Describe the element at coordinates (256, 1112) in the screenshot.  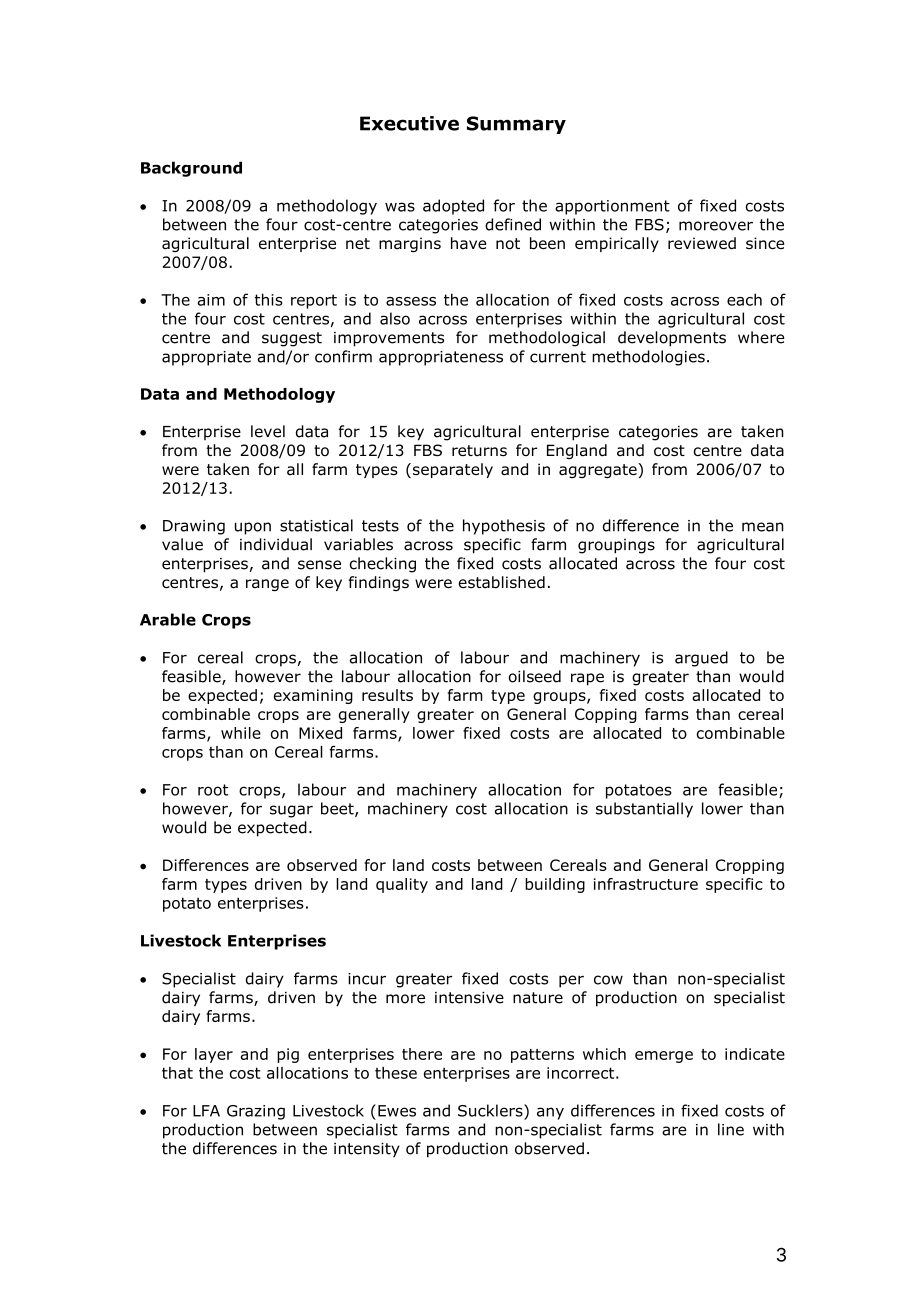
I see `Grazing` at that location.
